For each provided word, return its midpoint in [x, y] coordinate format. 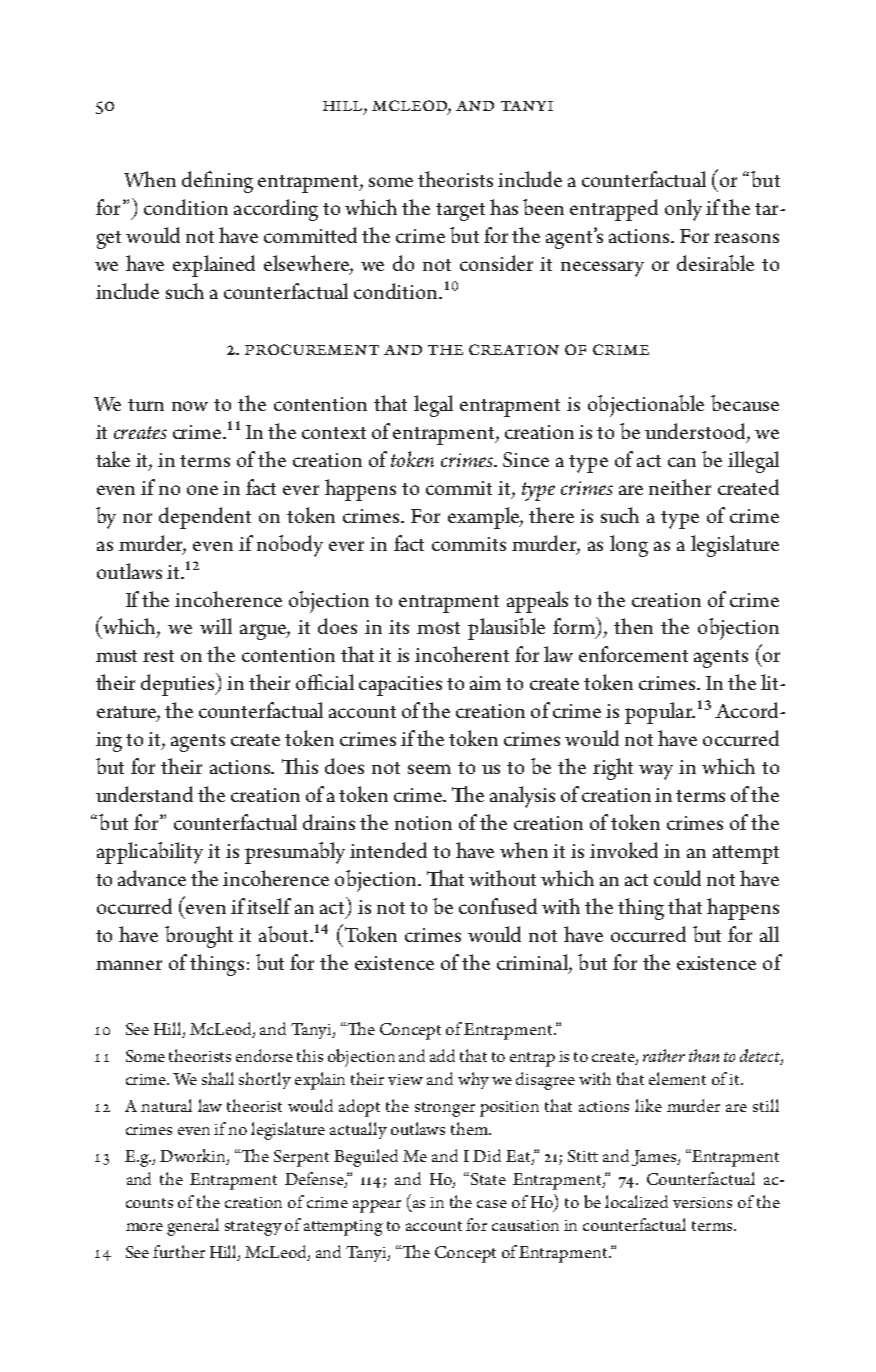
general [193, 1227]
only [683, 210]
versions [702, 1202]
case [492, 1204]
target [460, 212]
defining [217, 182]
